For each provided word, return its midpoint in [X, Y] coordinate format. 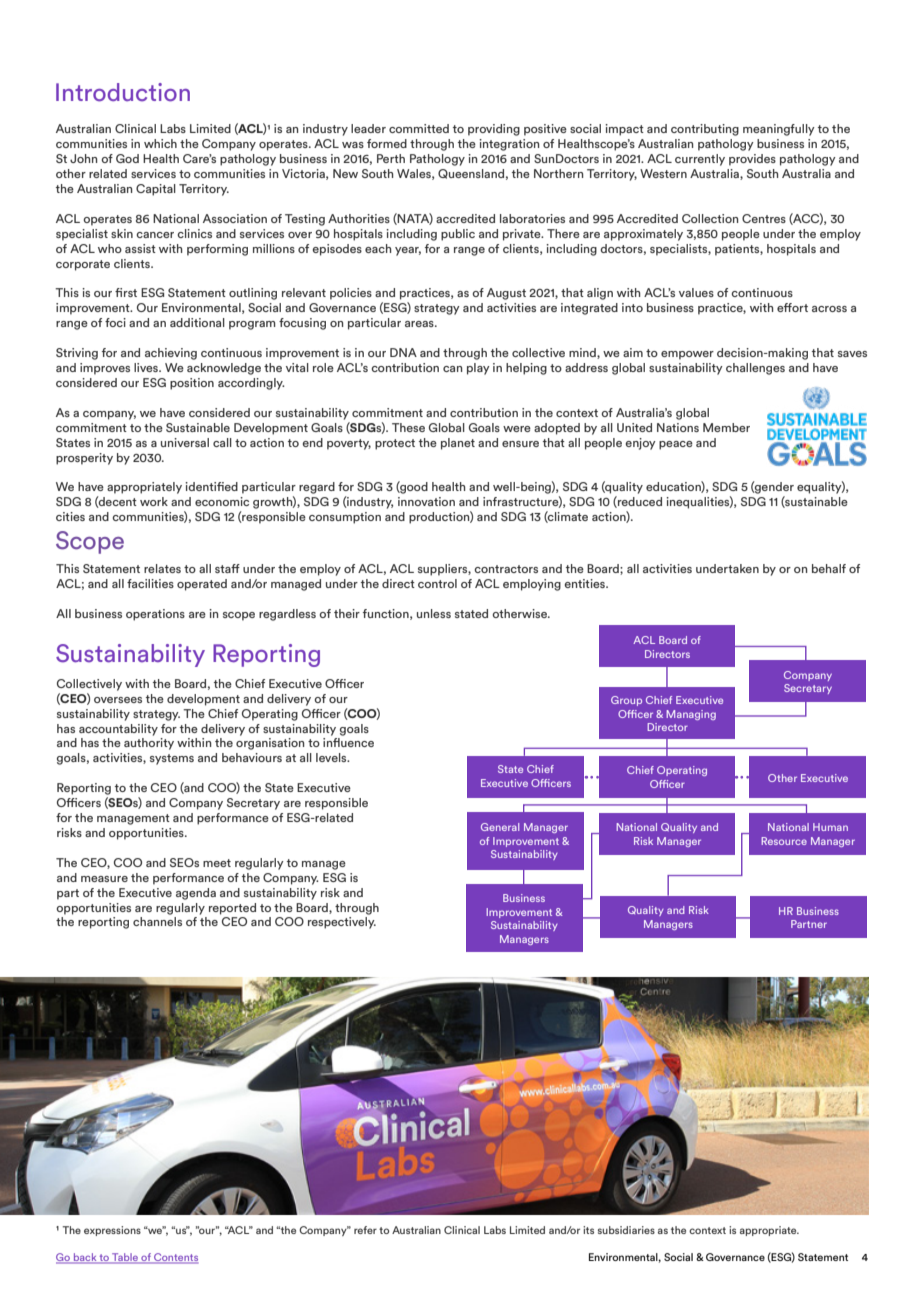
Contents [175, 1258]
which [160, 143]
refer [365, 1230]
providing [494, 130]
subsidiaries [626, 1230]
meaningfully [779, 130]
